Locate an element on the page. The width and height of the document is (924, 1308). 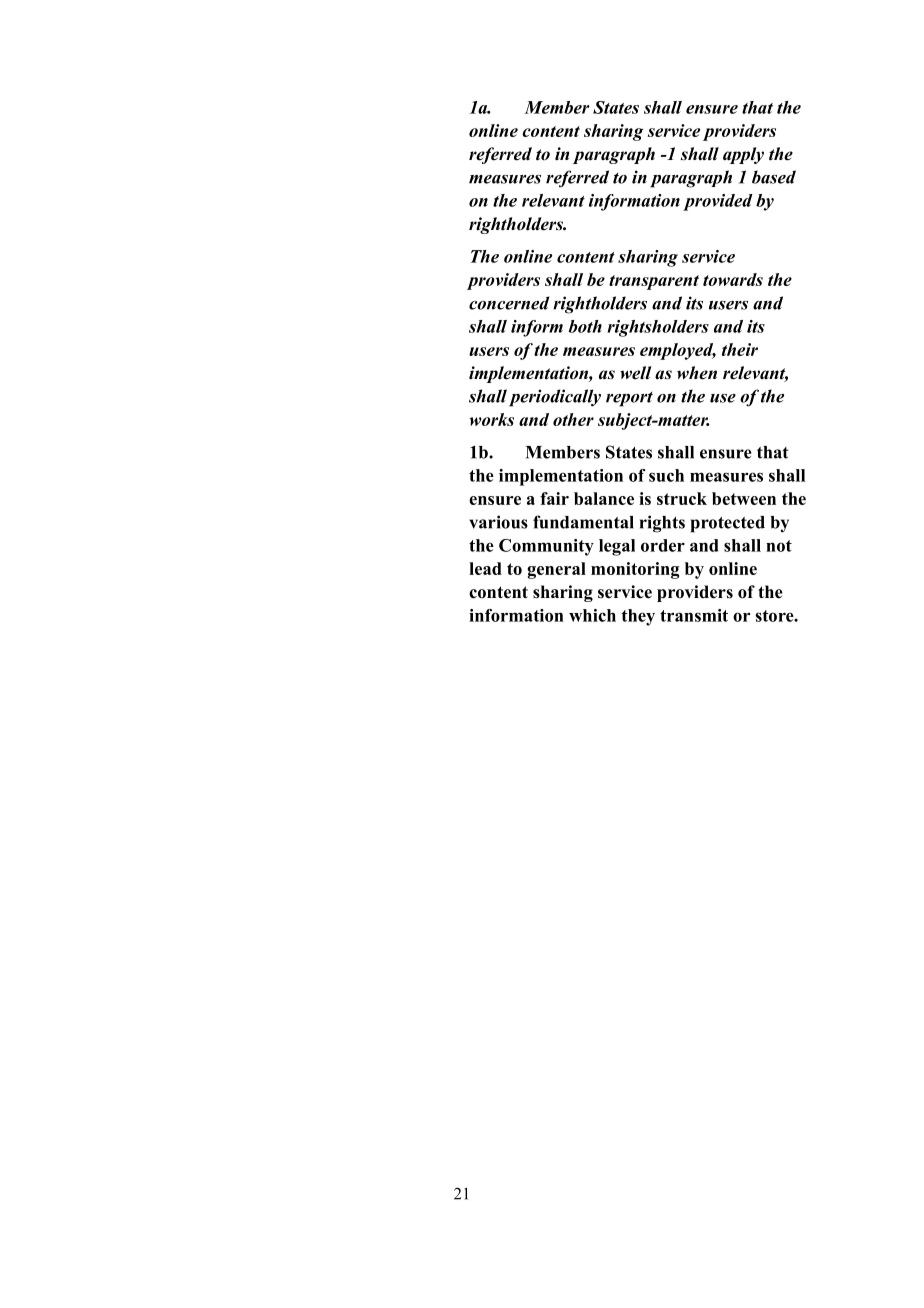
concerned is located at coordinates (509, 303).
